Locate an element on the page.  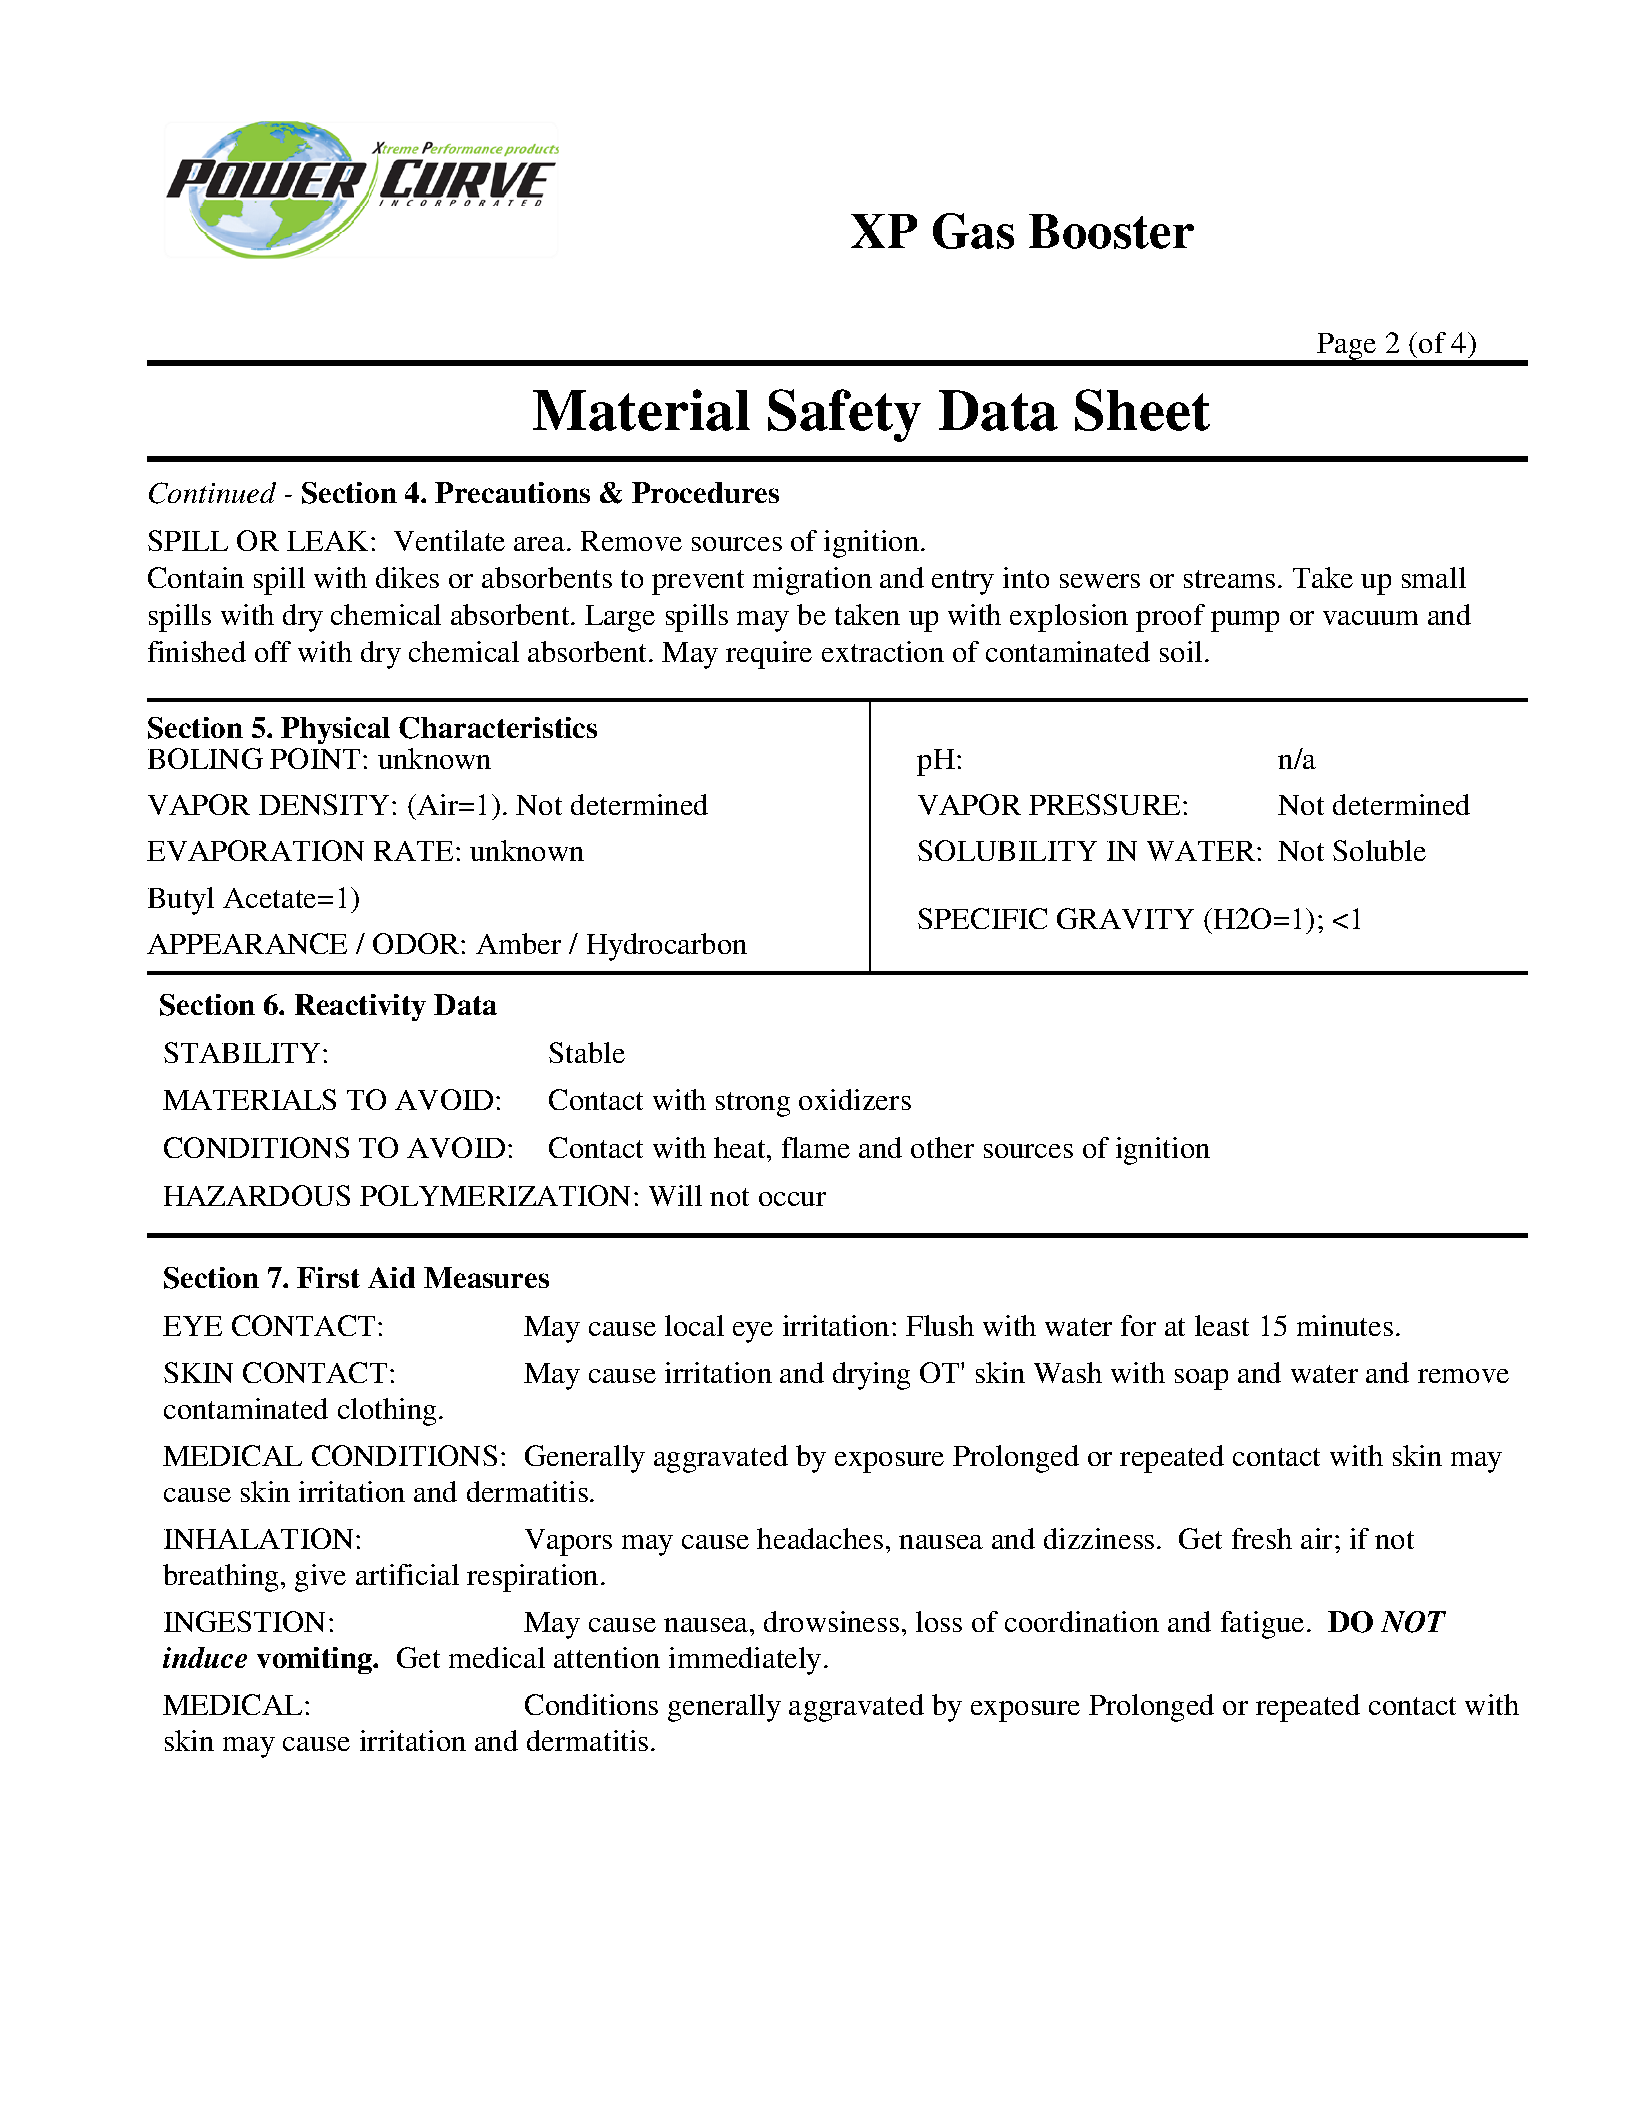
clothing is located at coordinates (387, 1412).
